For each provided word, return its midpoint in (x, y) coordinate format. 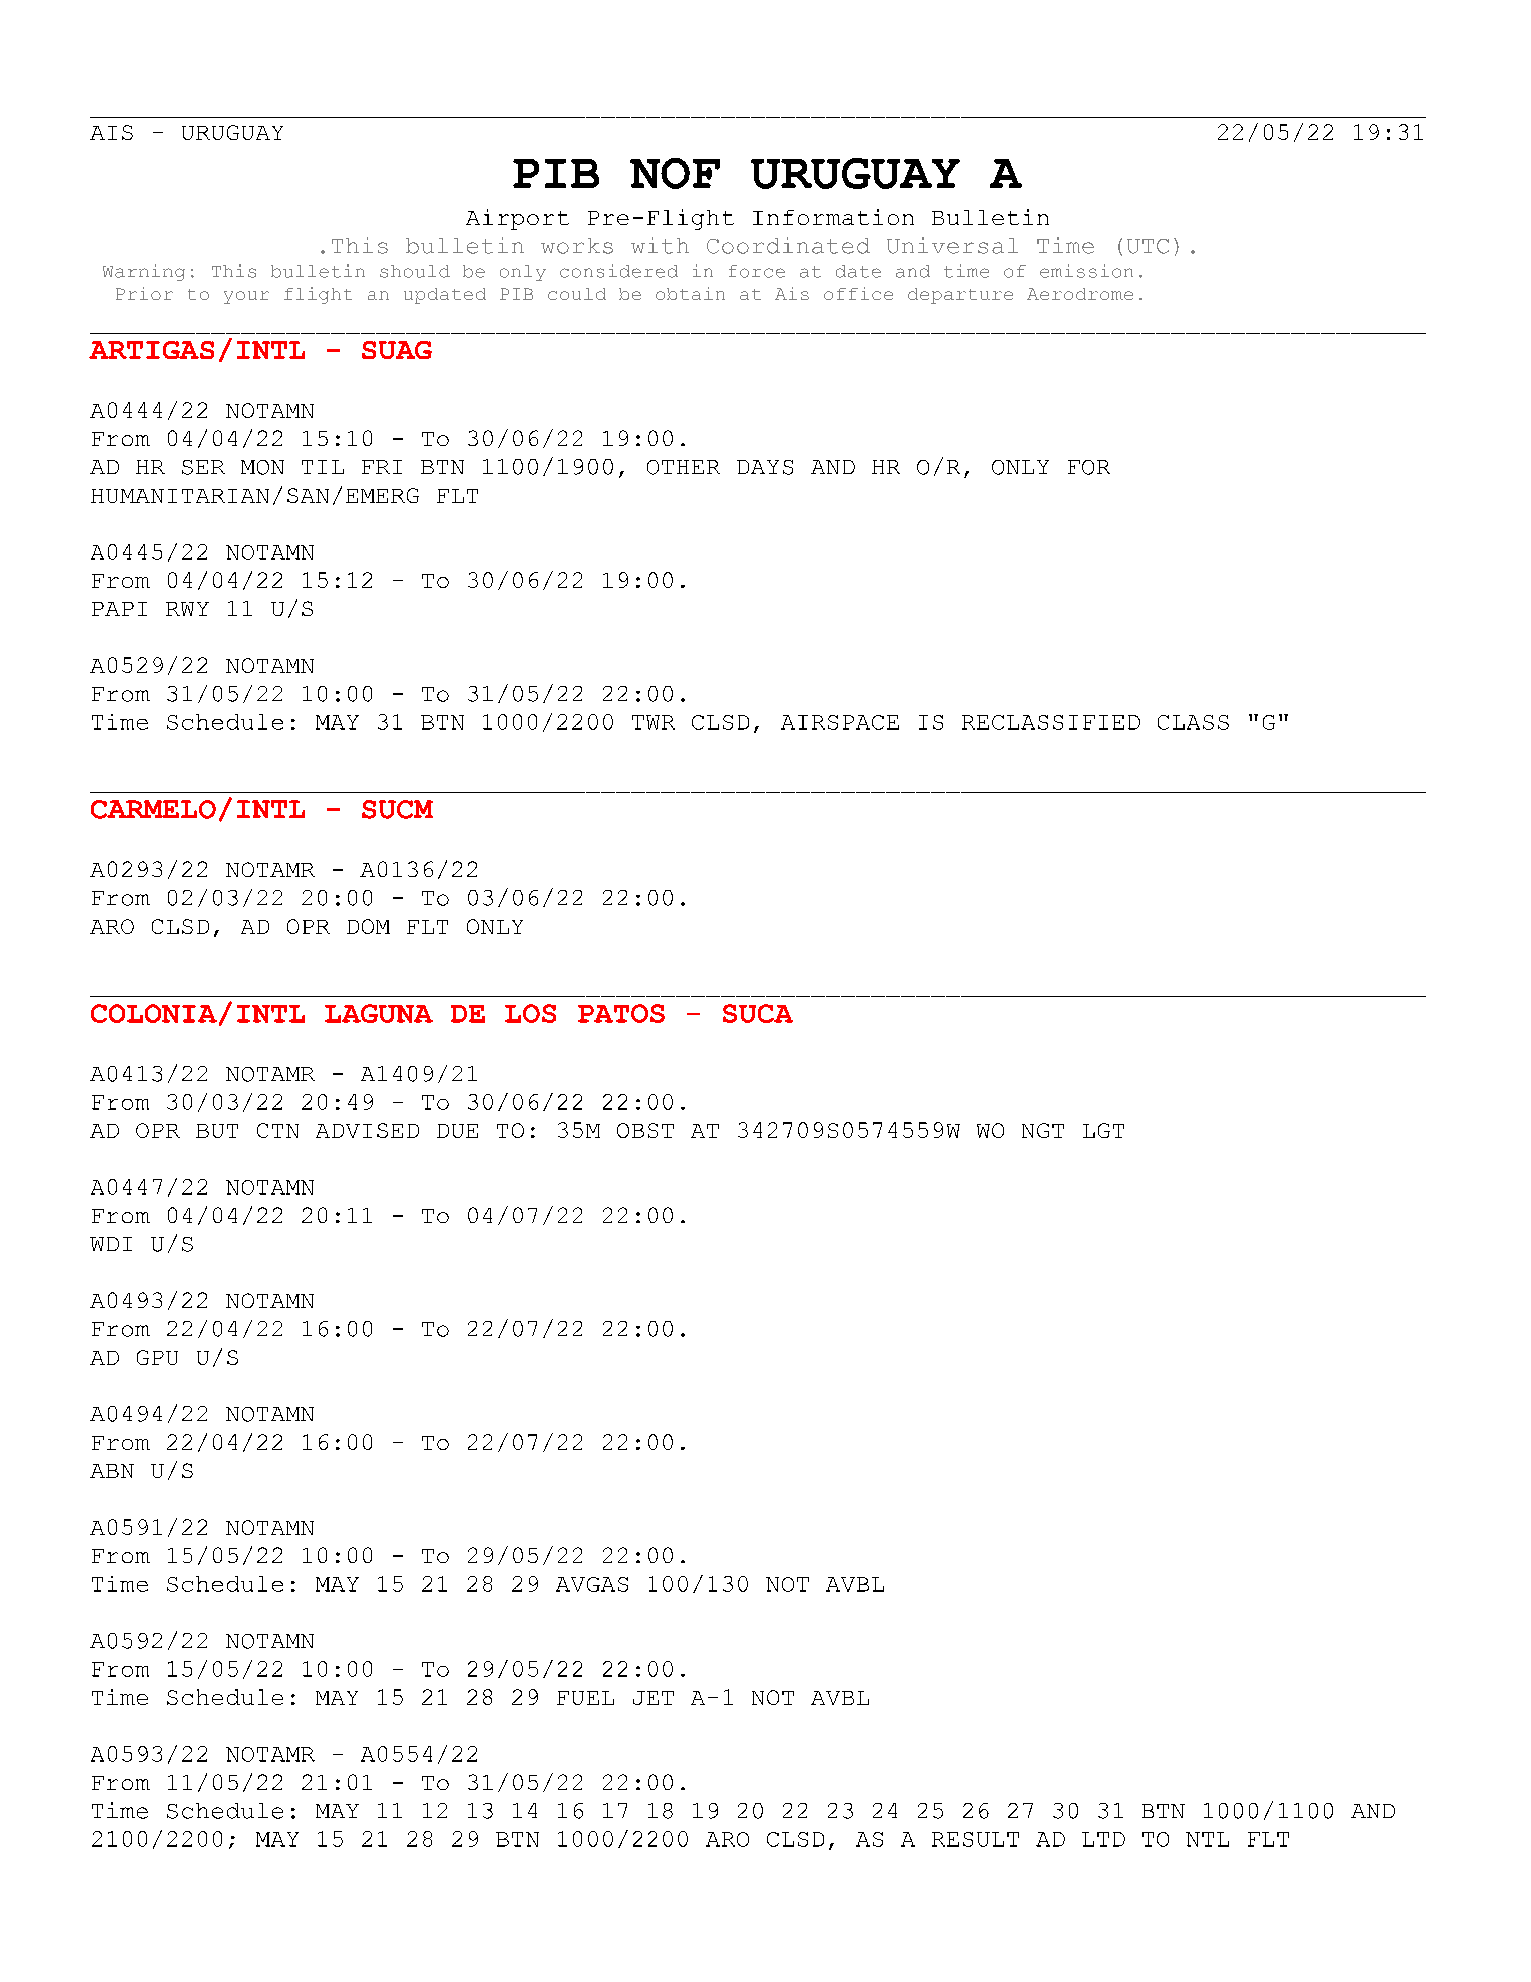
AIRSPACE (840, 722)
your (246, 297)
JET (653, 1698)
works (577, 246)
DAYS (765, 467)
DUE (457, 1131)
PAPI (119, 609)
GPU (157, 1357)
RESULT (975, 1839)
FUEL (585, 1698)
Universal (952, 245)
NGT (1043, 1130)
